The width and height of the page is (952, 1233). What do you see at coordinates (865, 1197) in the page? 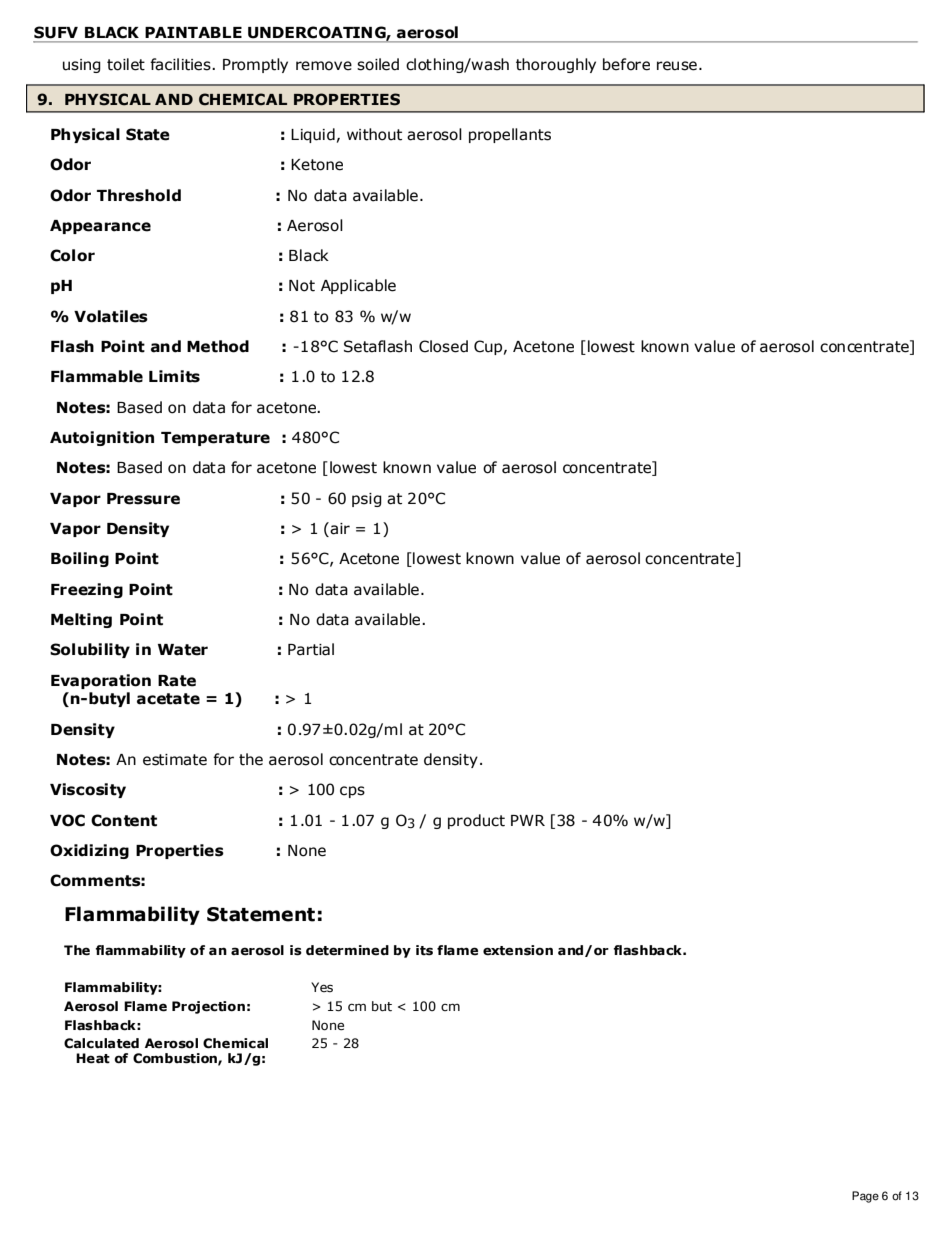
I see `Page` at bounding box center [865, 1197].
